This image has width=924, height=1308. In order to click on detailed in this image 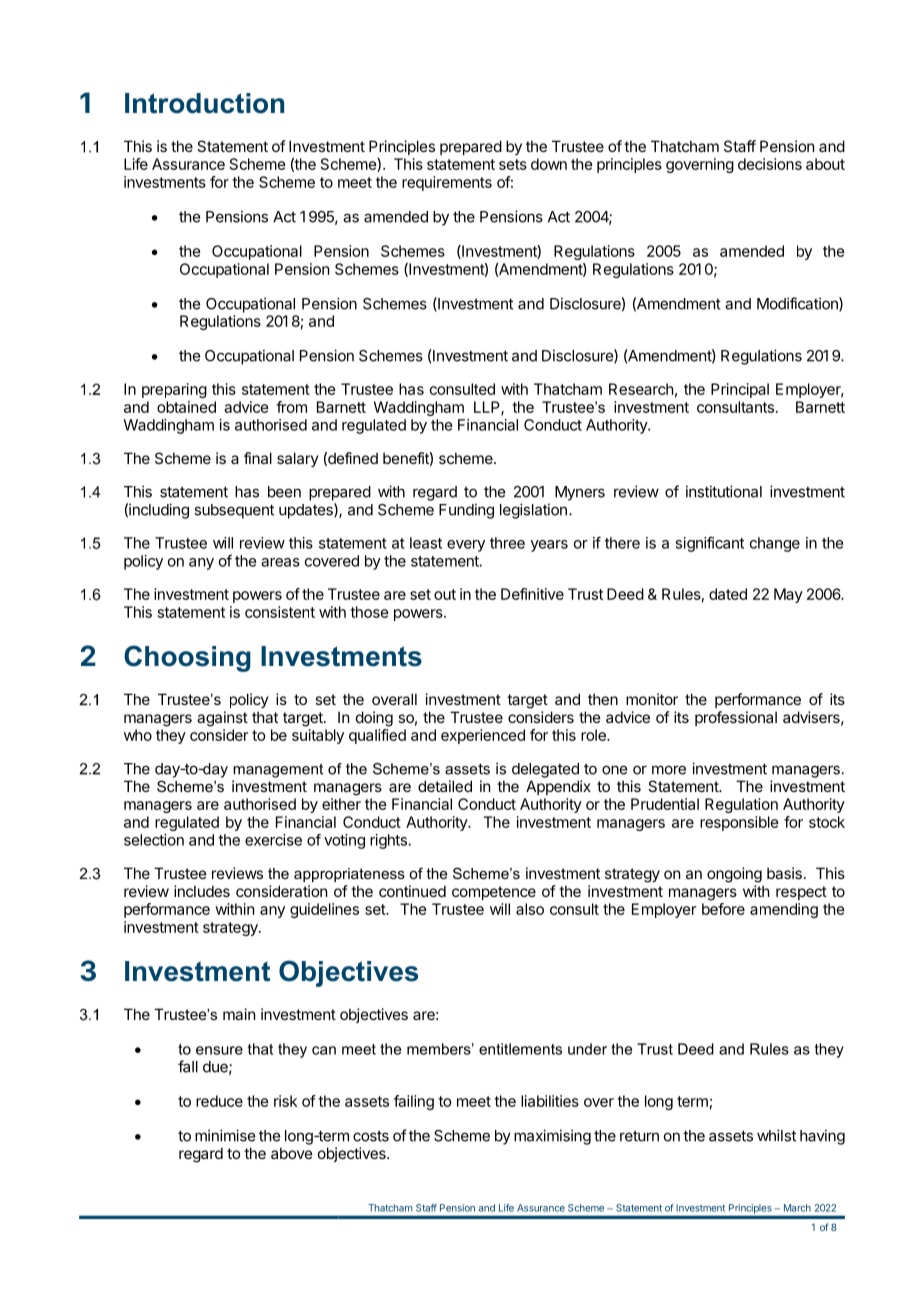, I will do `click(445, 786)`.
